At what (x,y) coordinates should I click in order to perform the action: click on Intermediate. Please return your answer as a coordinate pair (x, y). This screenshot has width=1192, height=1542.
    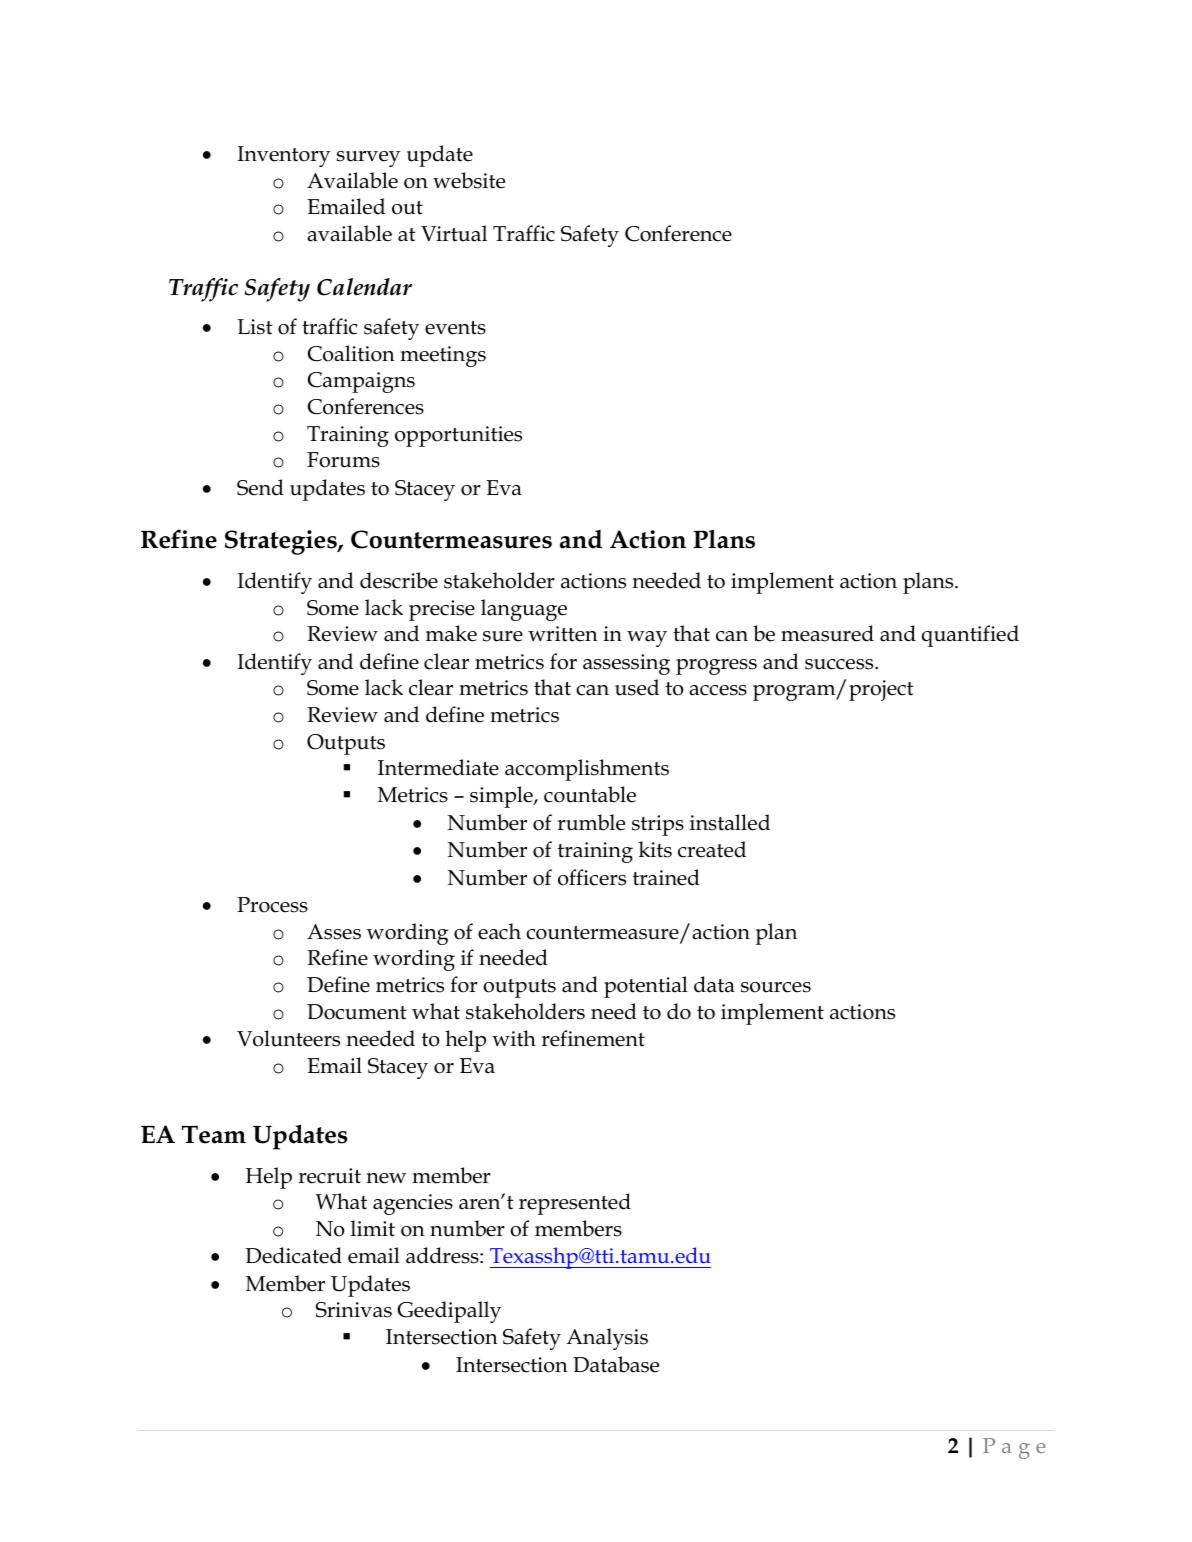
    Looking at the image, I should click on (438, 767).
